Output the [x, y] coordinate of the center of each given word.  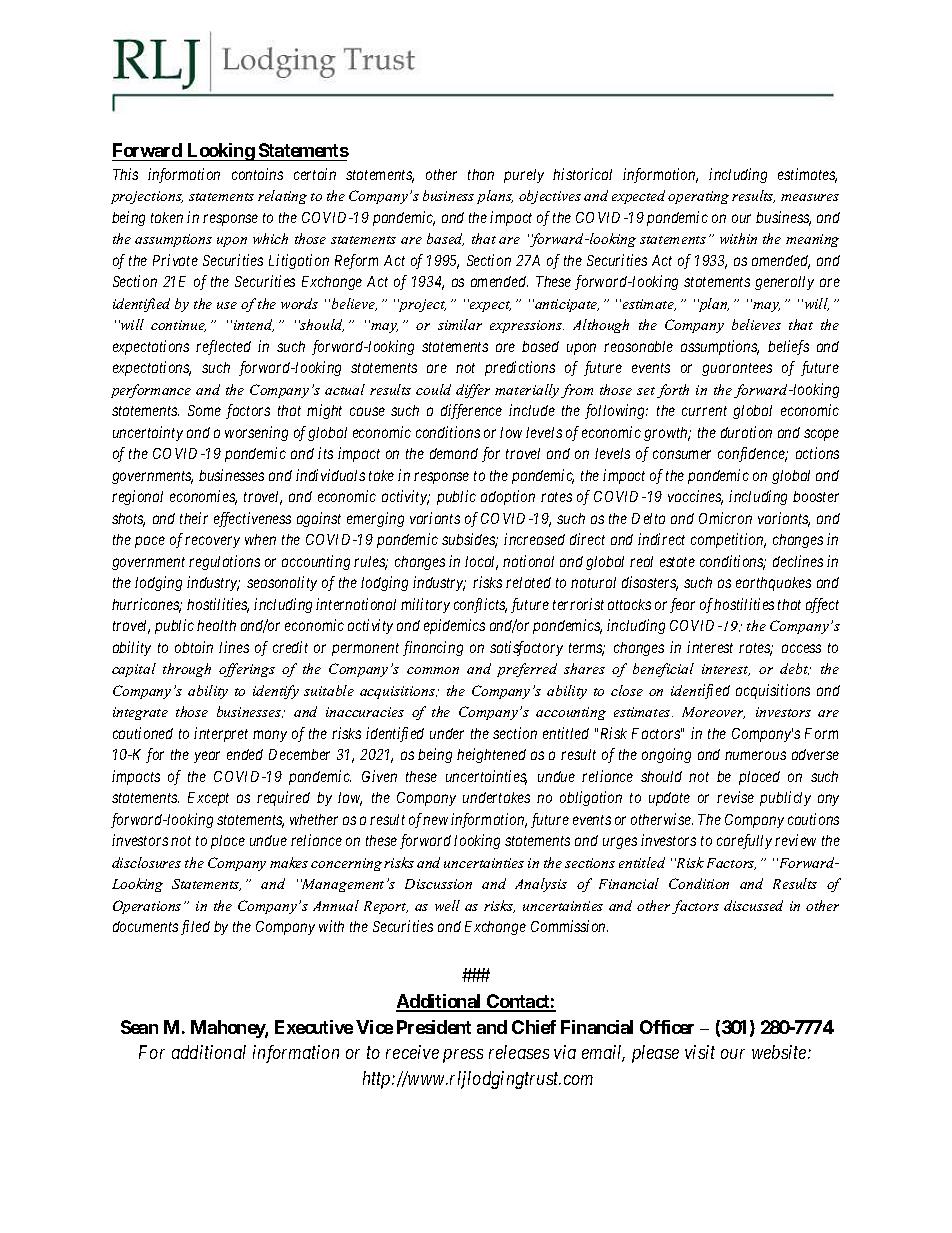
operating [698, 197]
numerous [755, 755]
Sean [139, 1027]
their [194, 518]
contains [257, 174]
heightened [491, 755]
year [207, 757]
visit [700, 1052]
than [481, 174]
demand [454, 453]
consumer [682, 455]
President [434, 1027]
